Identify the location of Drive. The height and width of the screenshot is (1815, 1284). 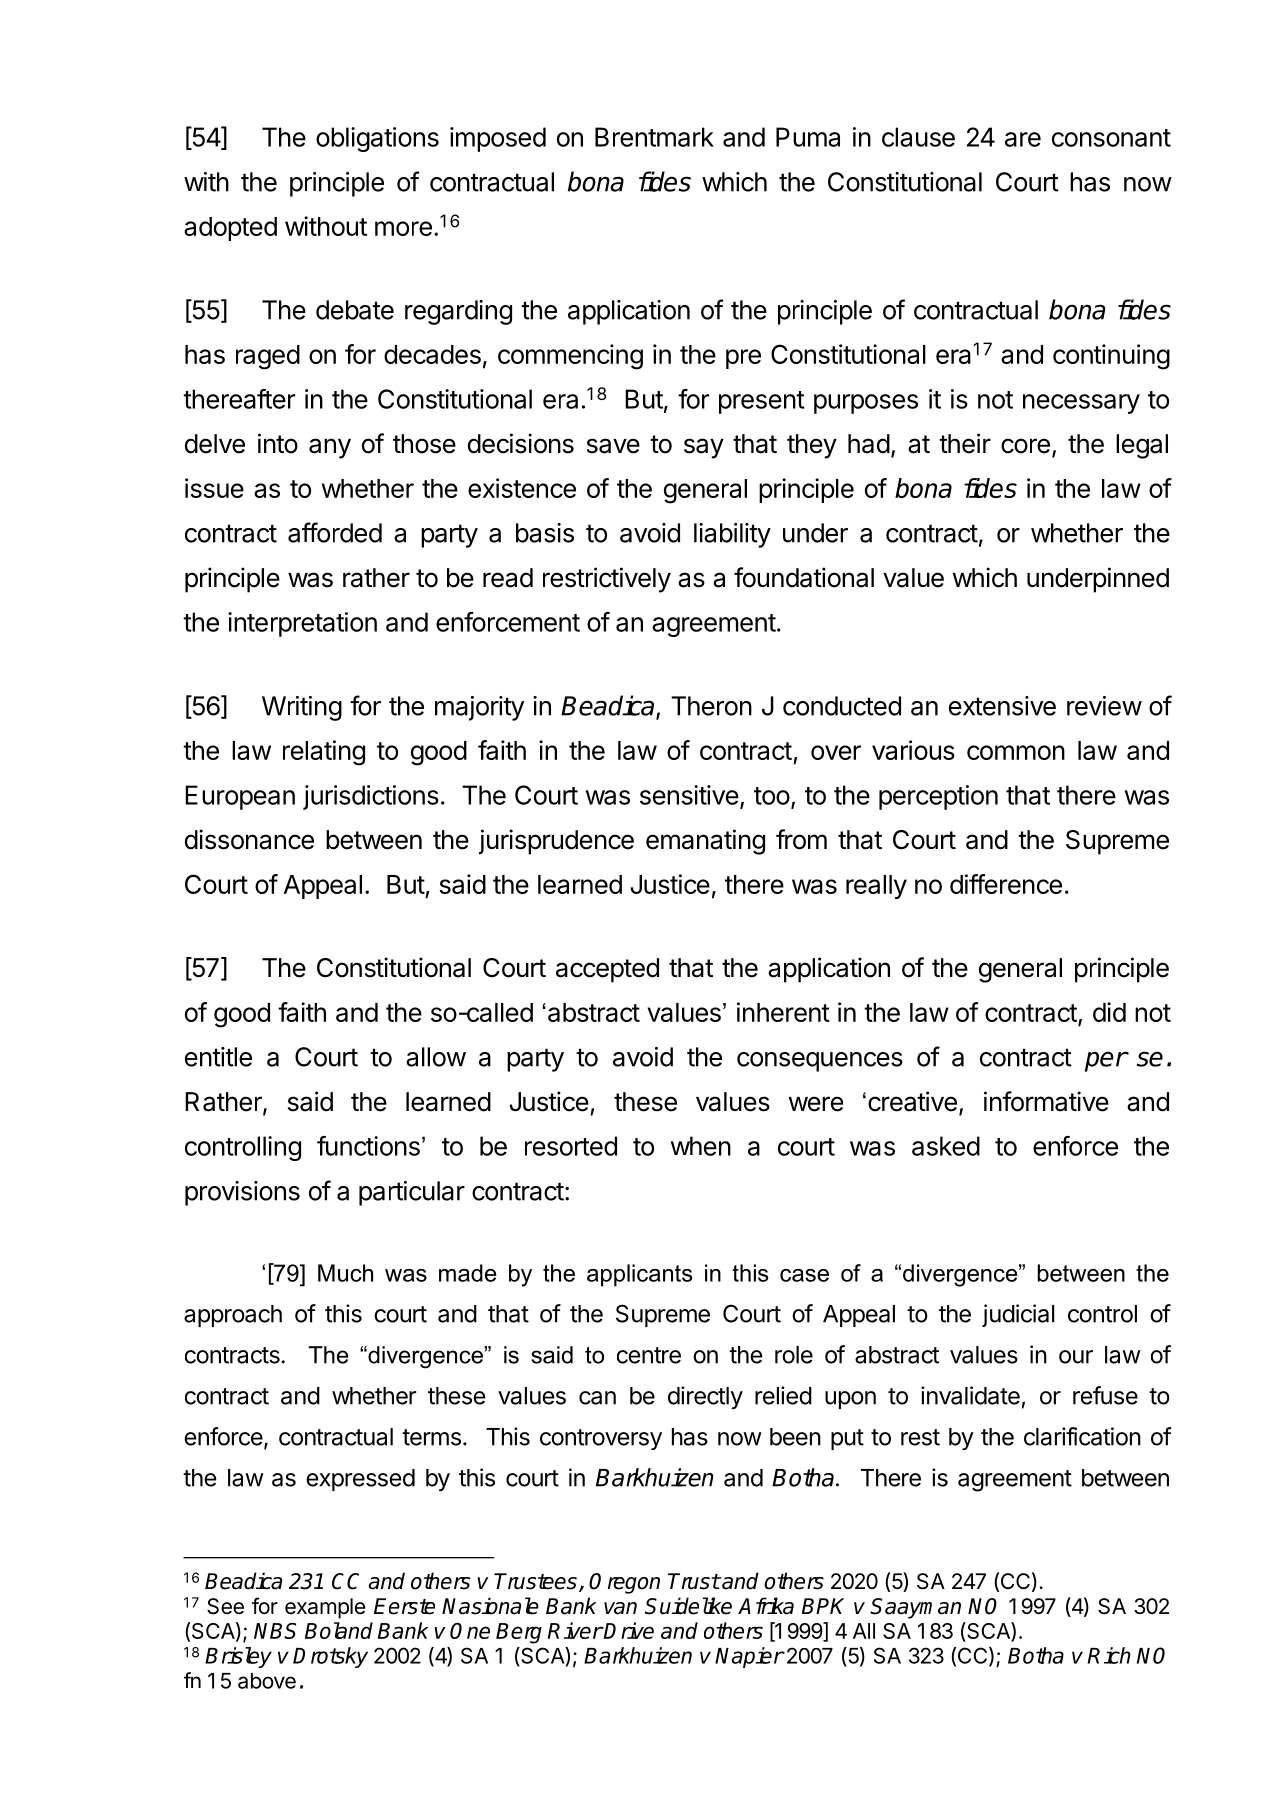
(628, 1630).
